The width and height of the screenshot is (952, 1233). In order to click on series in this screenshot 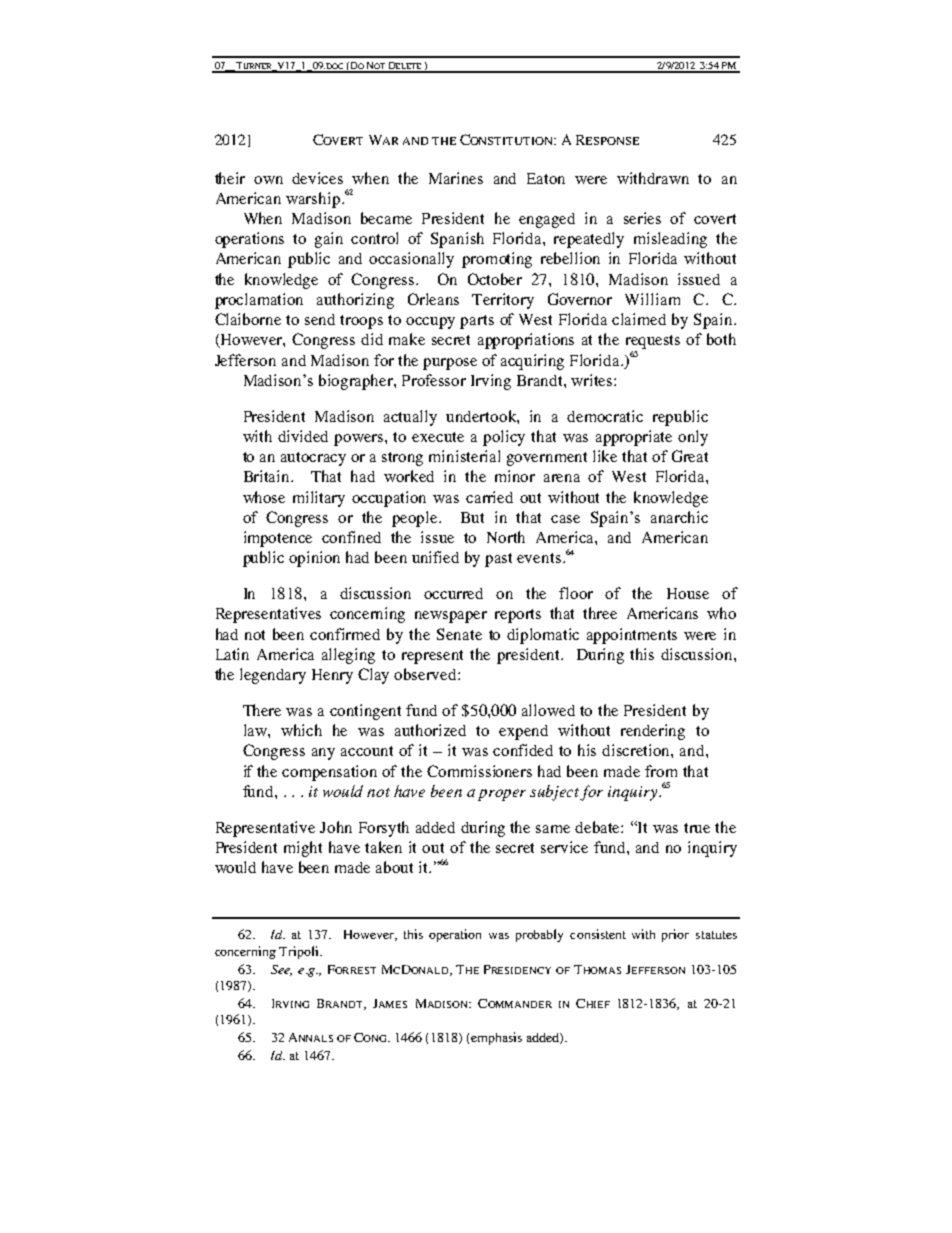, I will do `click(642, 218)`.
